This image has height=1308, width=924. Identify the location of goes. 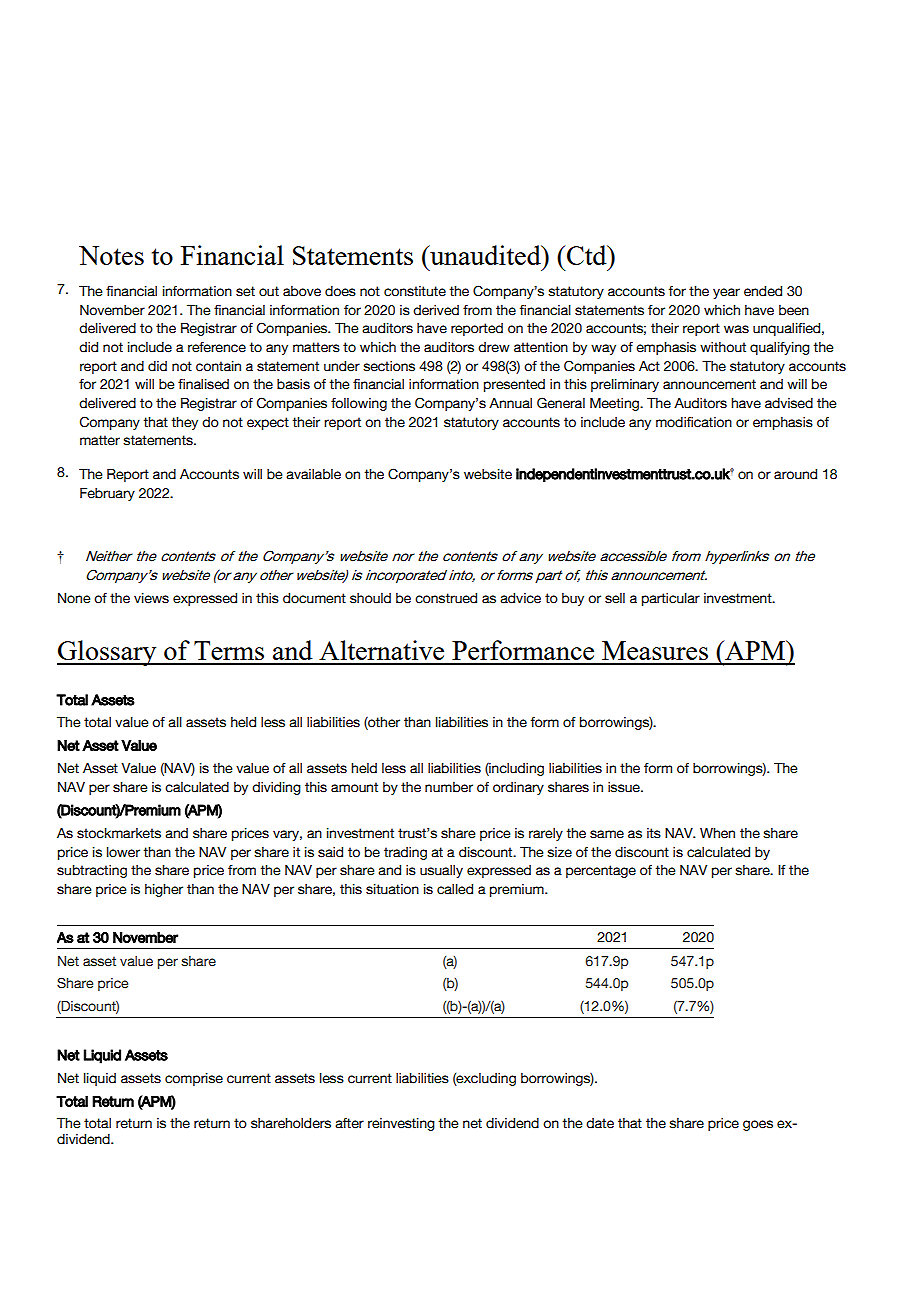
(758, 1125).
